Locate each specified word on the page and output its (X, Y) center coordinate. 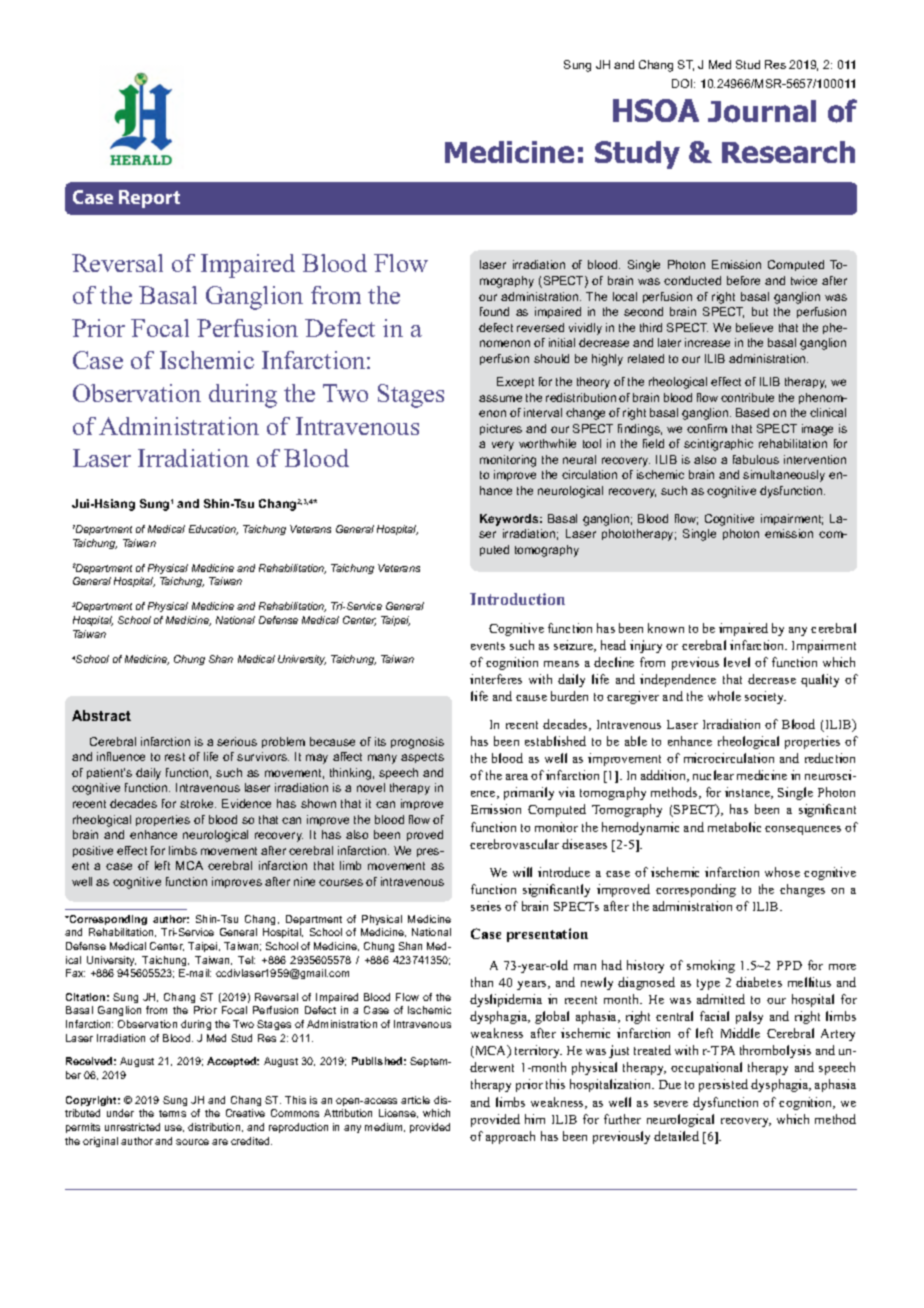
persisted (723, 1085)
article (415, 1100)
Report (149, 199)
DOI (683, 83)
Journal (762, 111)
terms (172, 1113)
